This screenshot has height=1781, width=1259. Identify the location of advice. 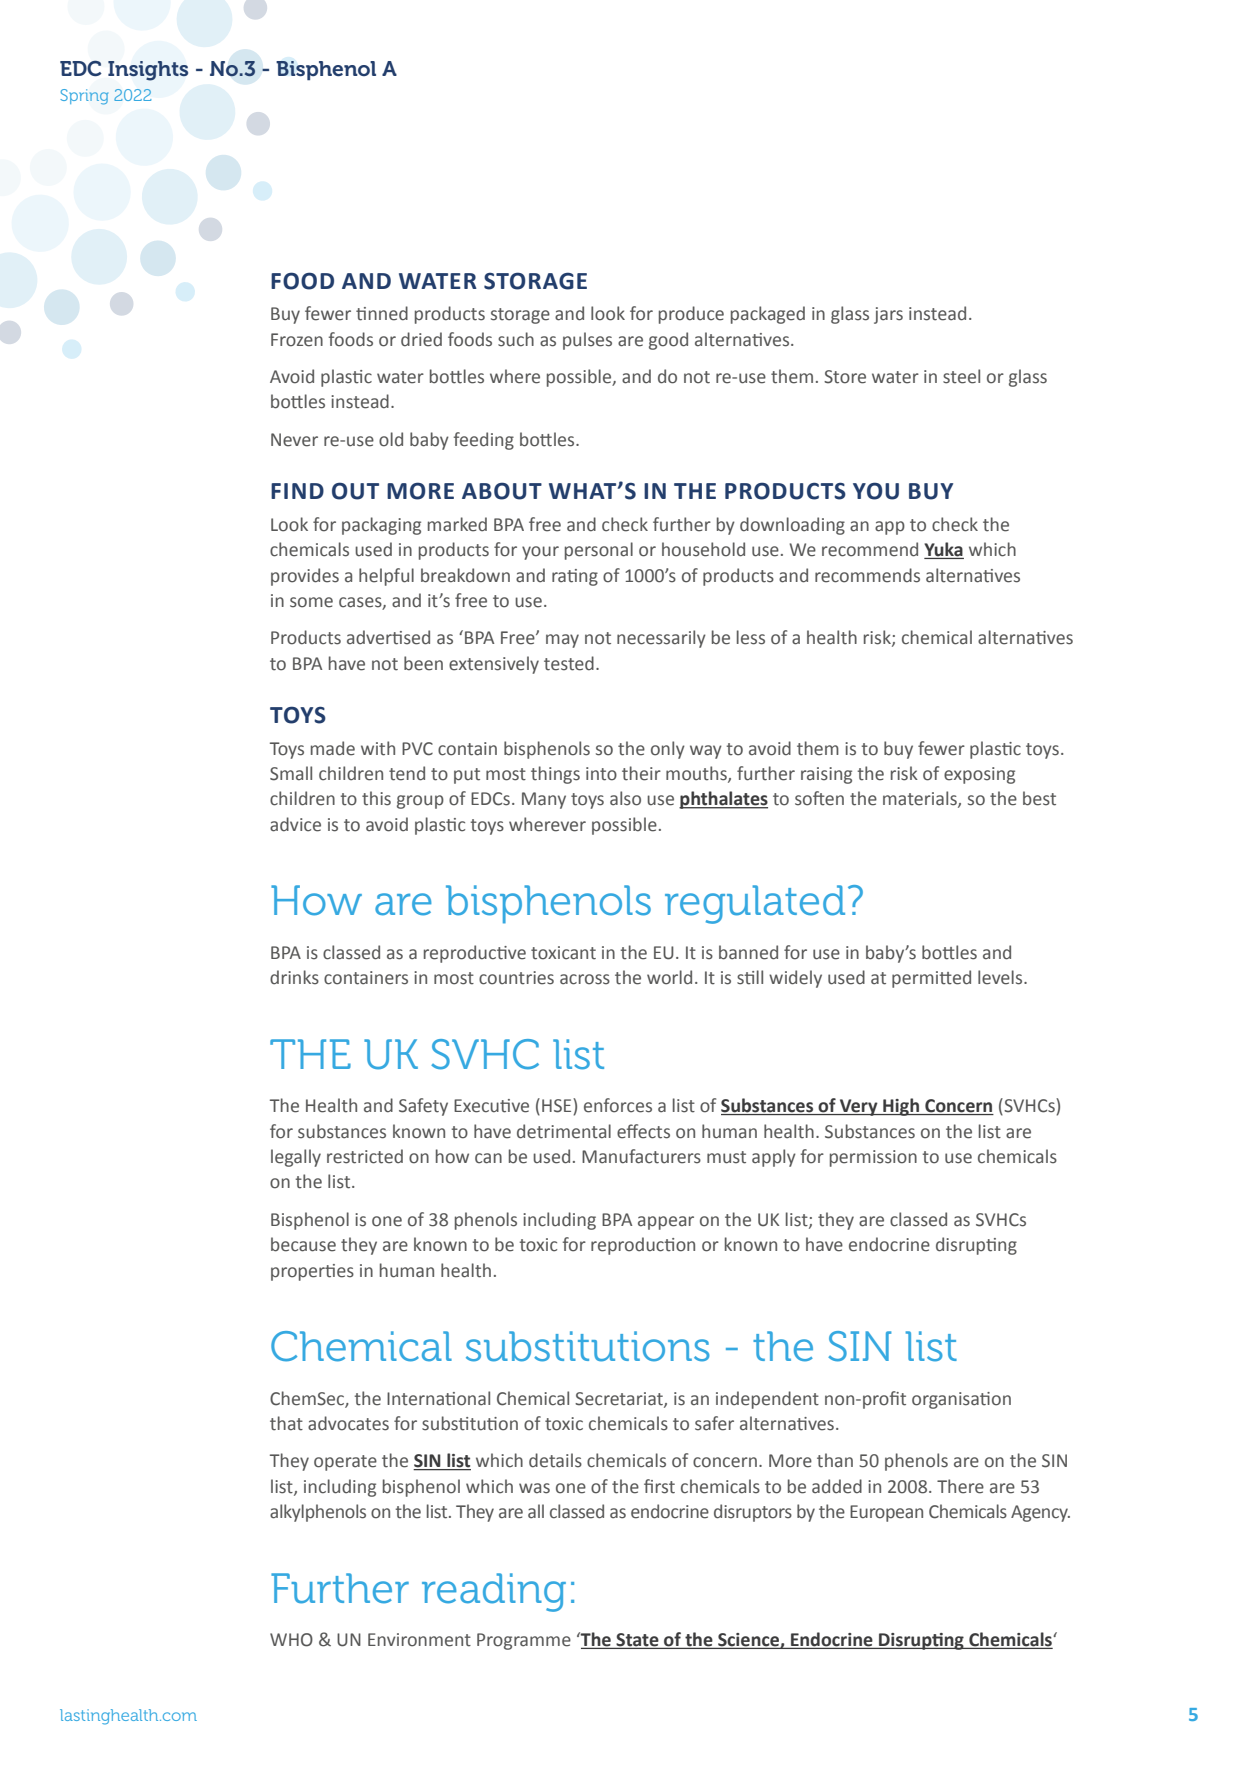
(295, 824).
